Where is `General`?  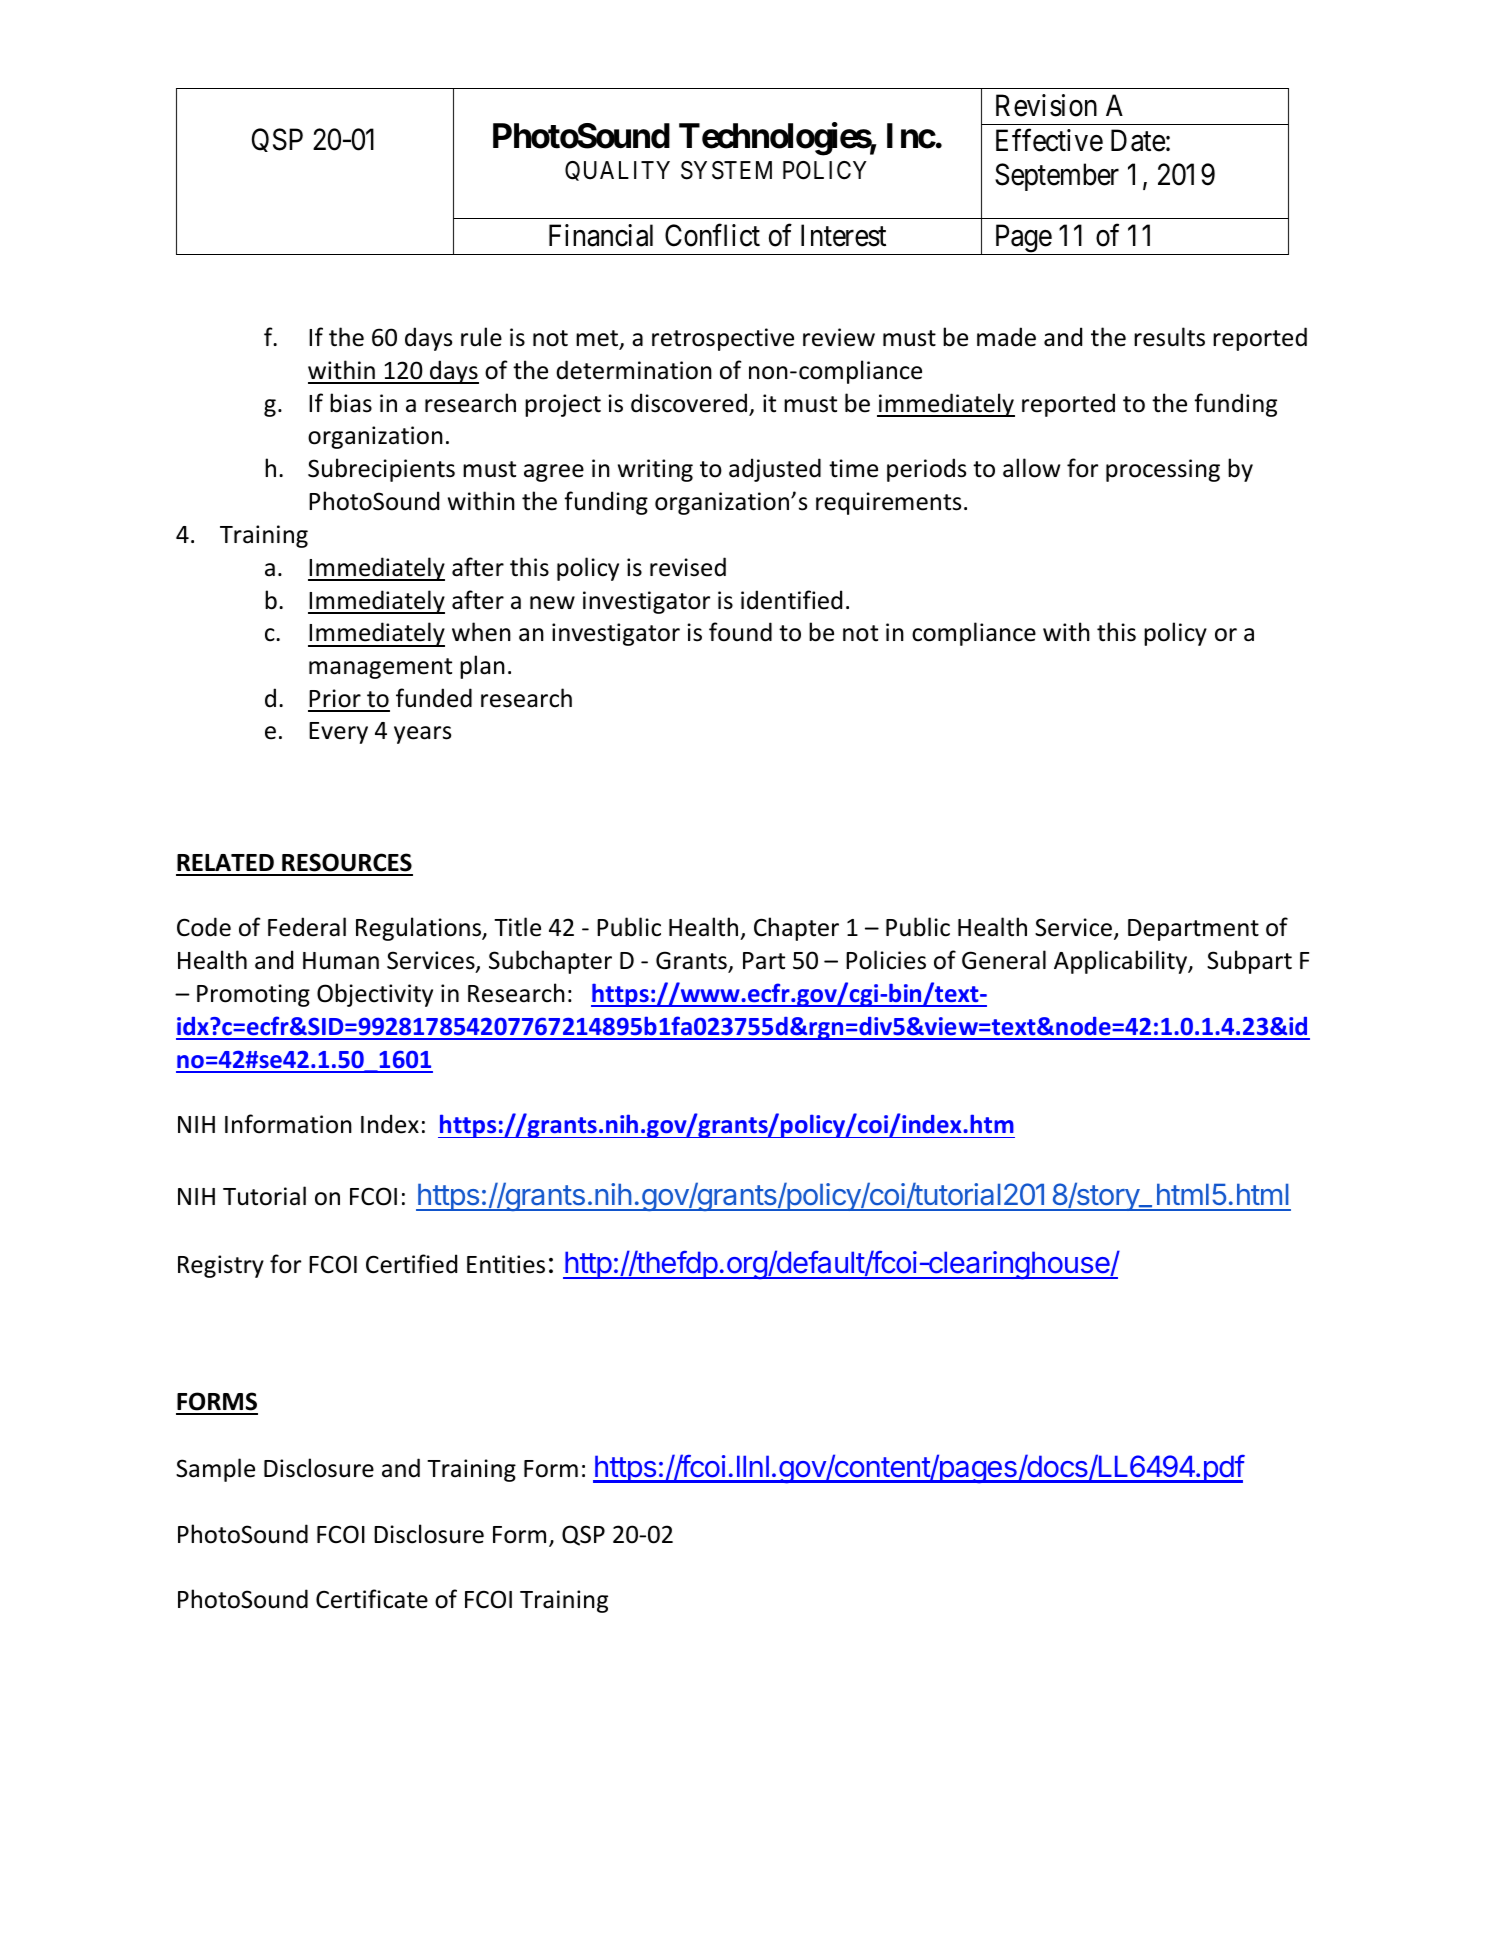
General is located at coordinates (1004, 960).
